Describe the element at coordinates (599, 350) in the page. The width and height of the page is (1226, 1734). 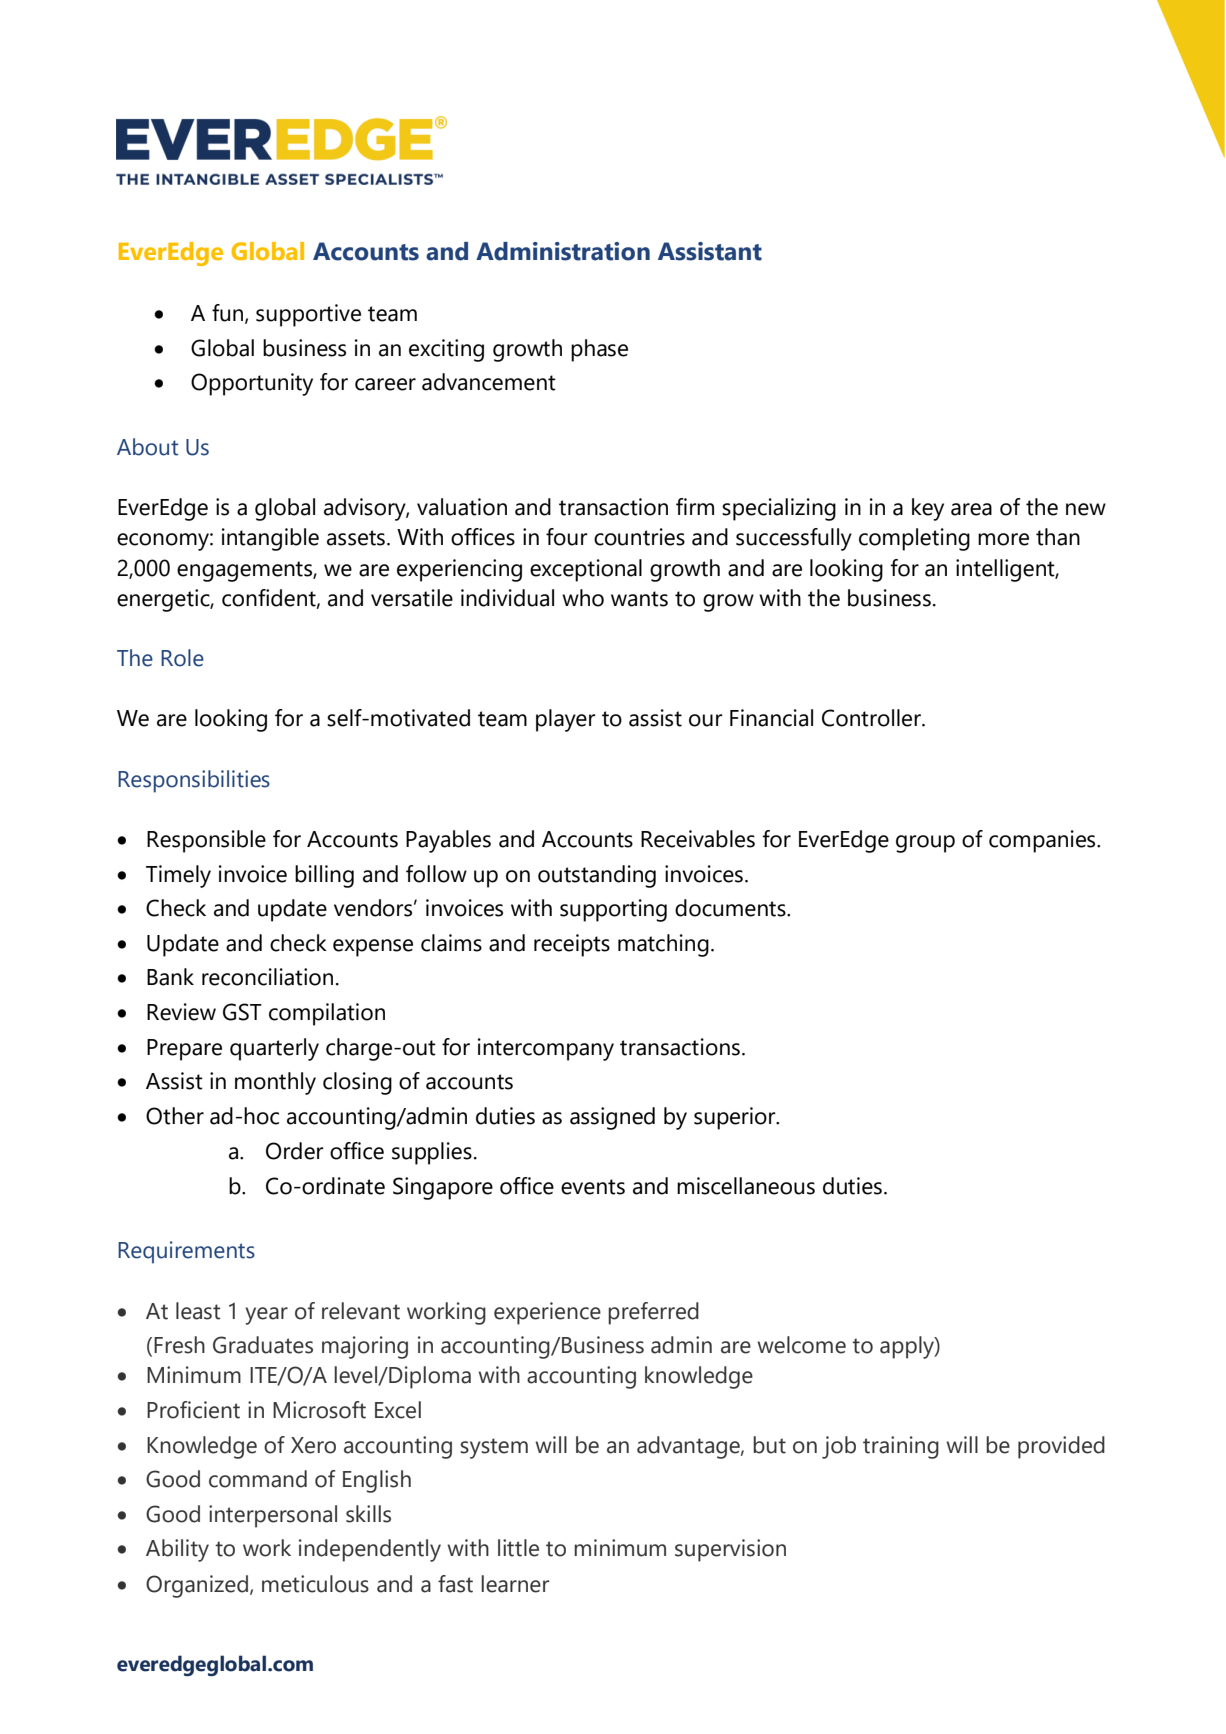
I see `phase` at that location.
